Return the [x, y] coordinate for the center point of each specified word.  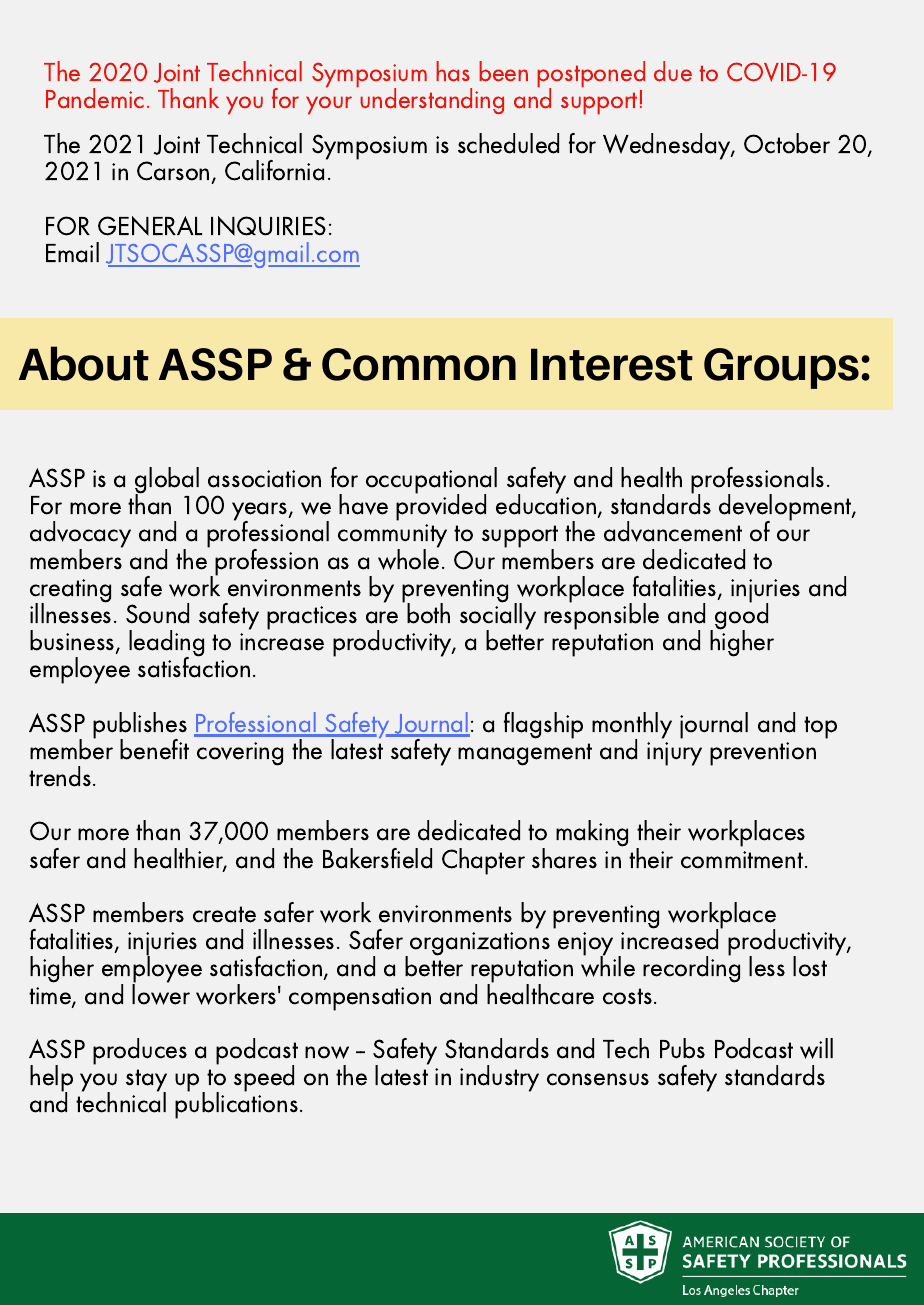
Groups [781, 368]
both [428, 613]
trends [60, 776]
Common [419, 364]
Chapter [483, 861]
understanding [432, 101]
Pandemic [95, 98]
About [84, 363]
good [741, 616]
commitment [742, 860]
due [673, 71]
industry [499, 1078]
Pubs [682, 1048]
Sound [157, 613]
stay [146, 1081]
